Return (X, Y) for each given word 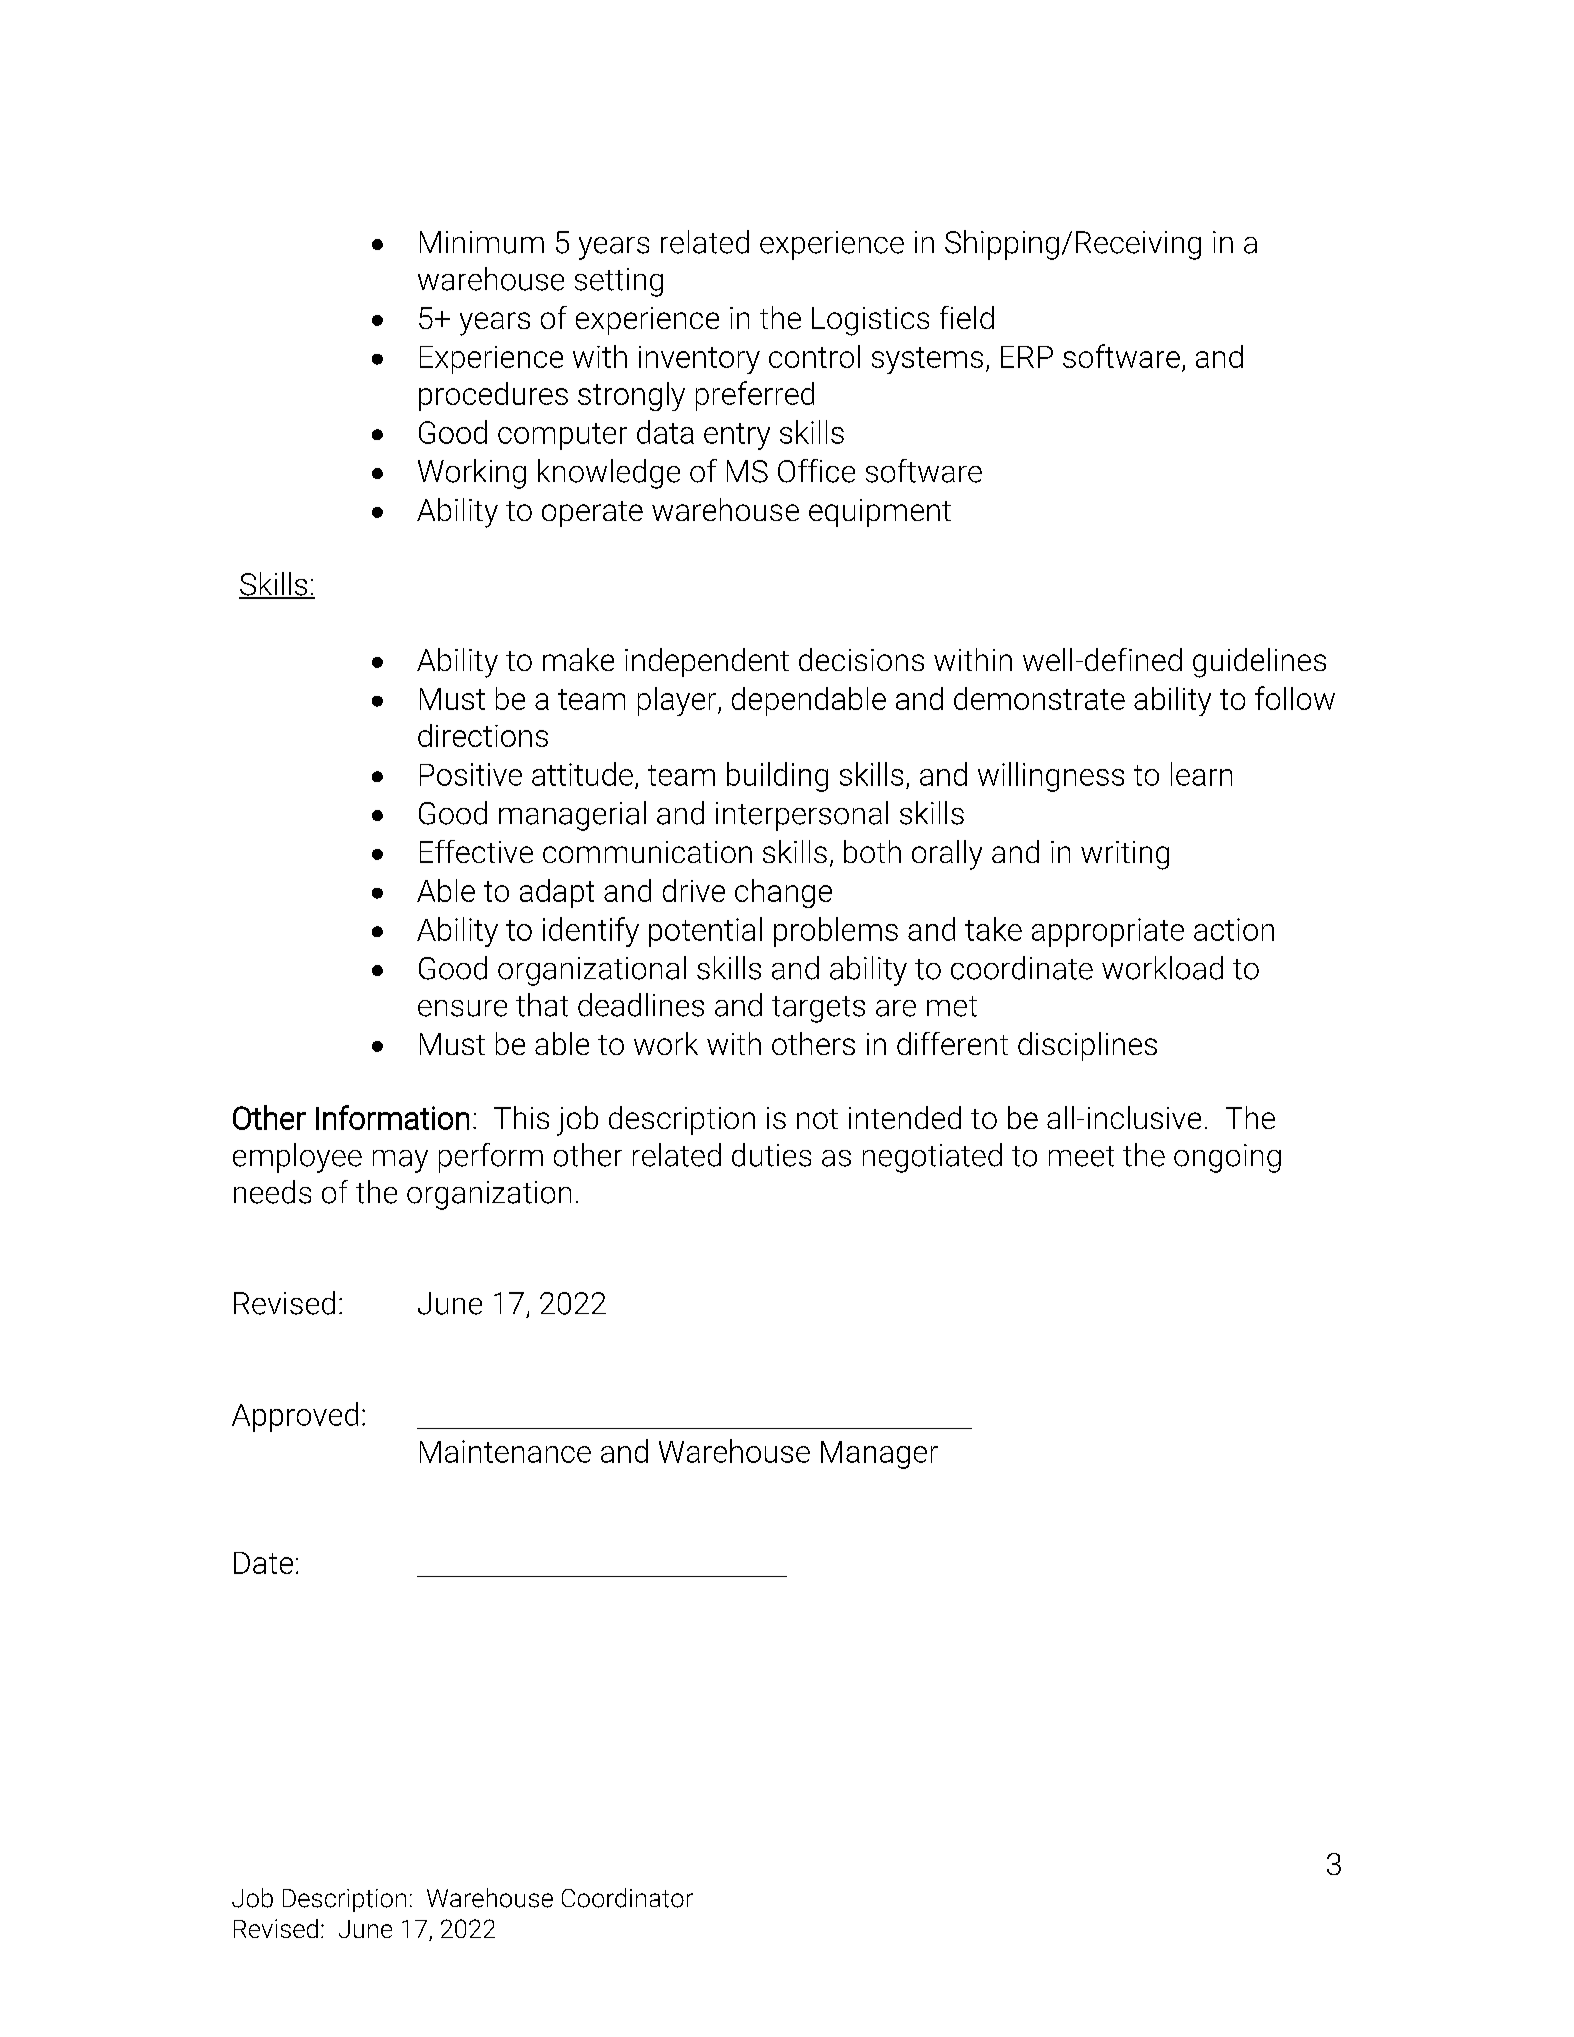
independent (707, 662)
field (967, 317)
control (814, 356)
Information (392, 1117)
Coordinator (627, 1898)
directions (483, 735)
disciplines (1087, 1046)
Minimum (482, 242)
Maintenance (505, 1451)
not (817, 1119)
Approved (295, 1417)
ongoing (1227, 1158)
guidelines (1259, 663)
